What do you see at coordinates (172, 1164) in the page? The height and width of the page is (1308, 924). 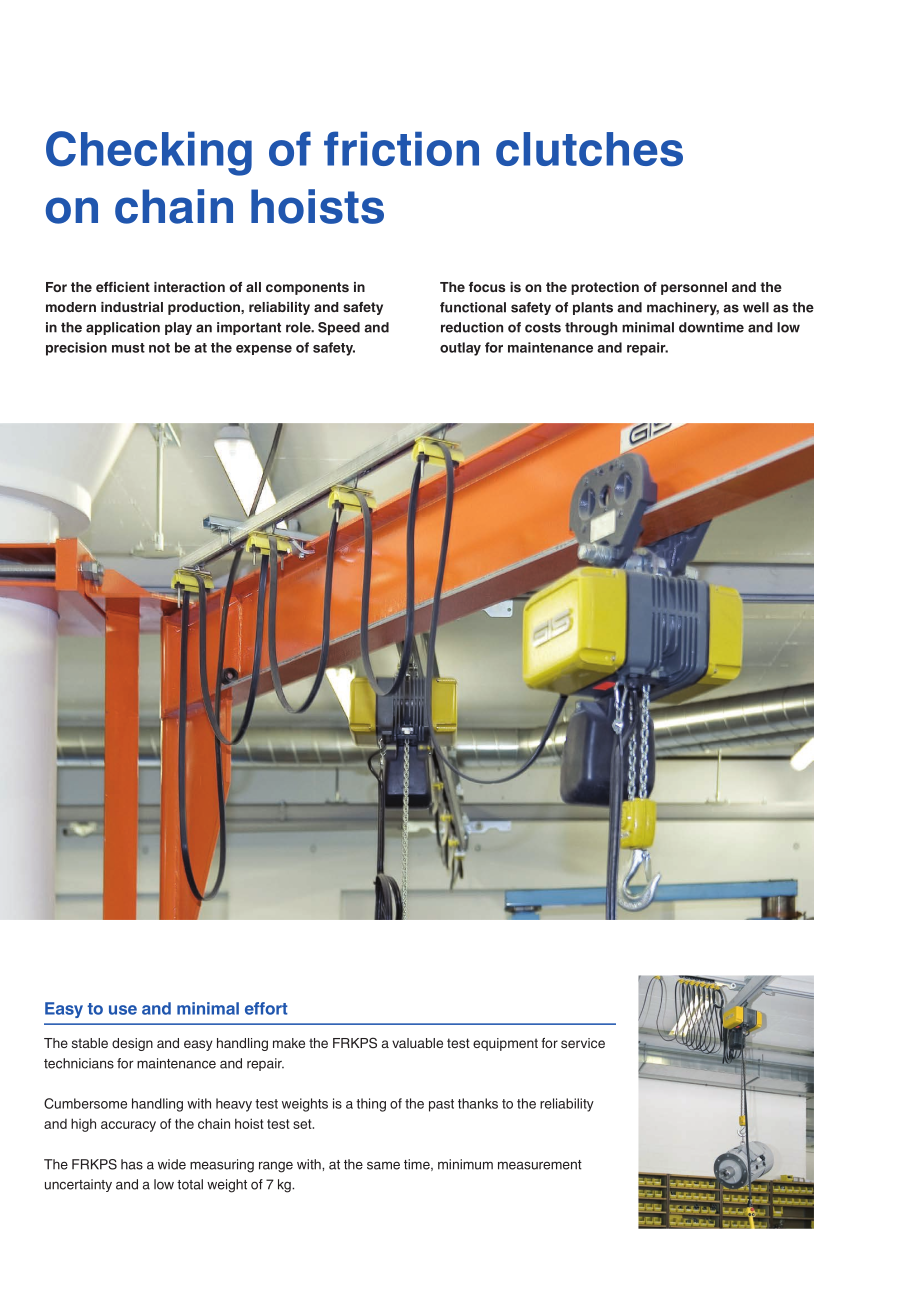 I see `wide` at bounding box center [172, 1164].
